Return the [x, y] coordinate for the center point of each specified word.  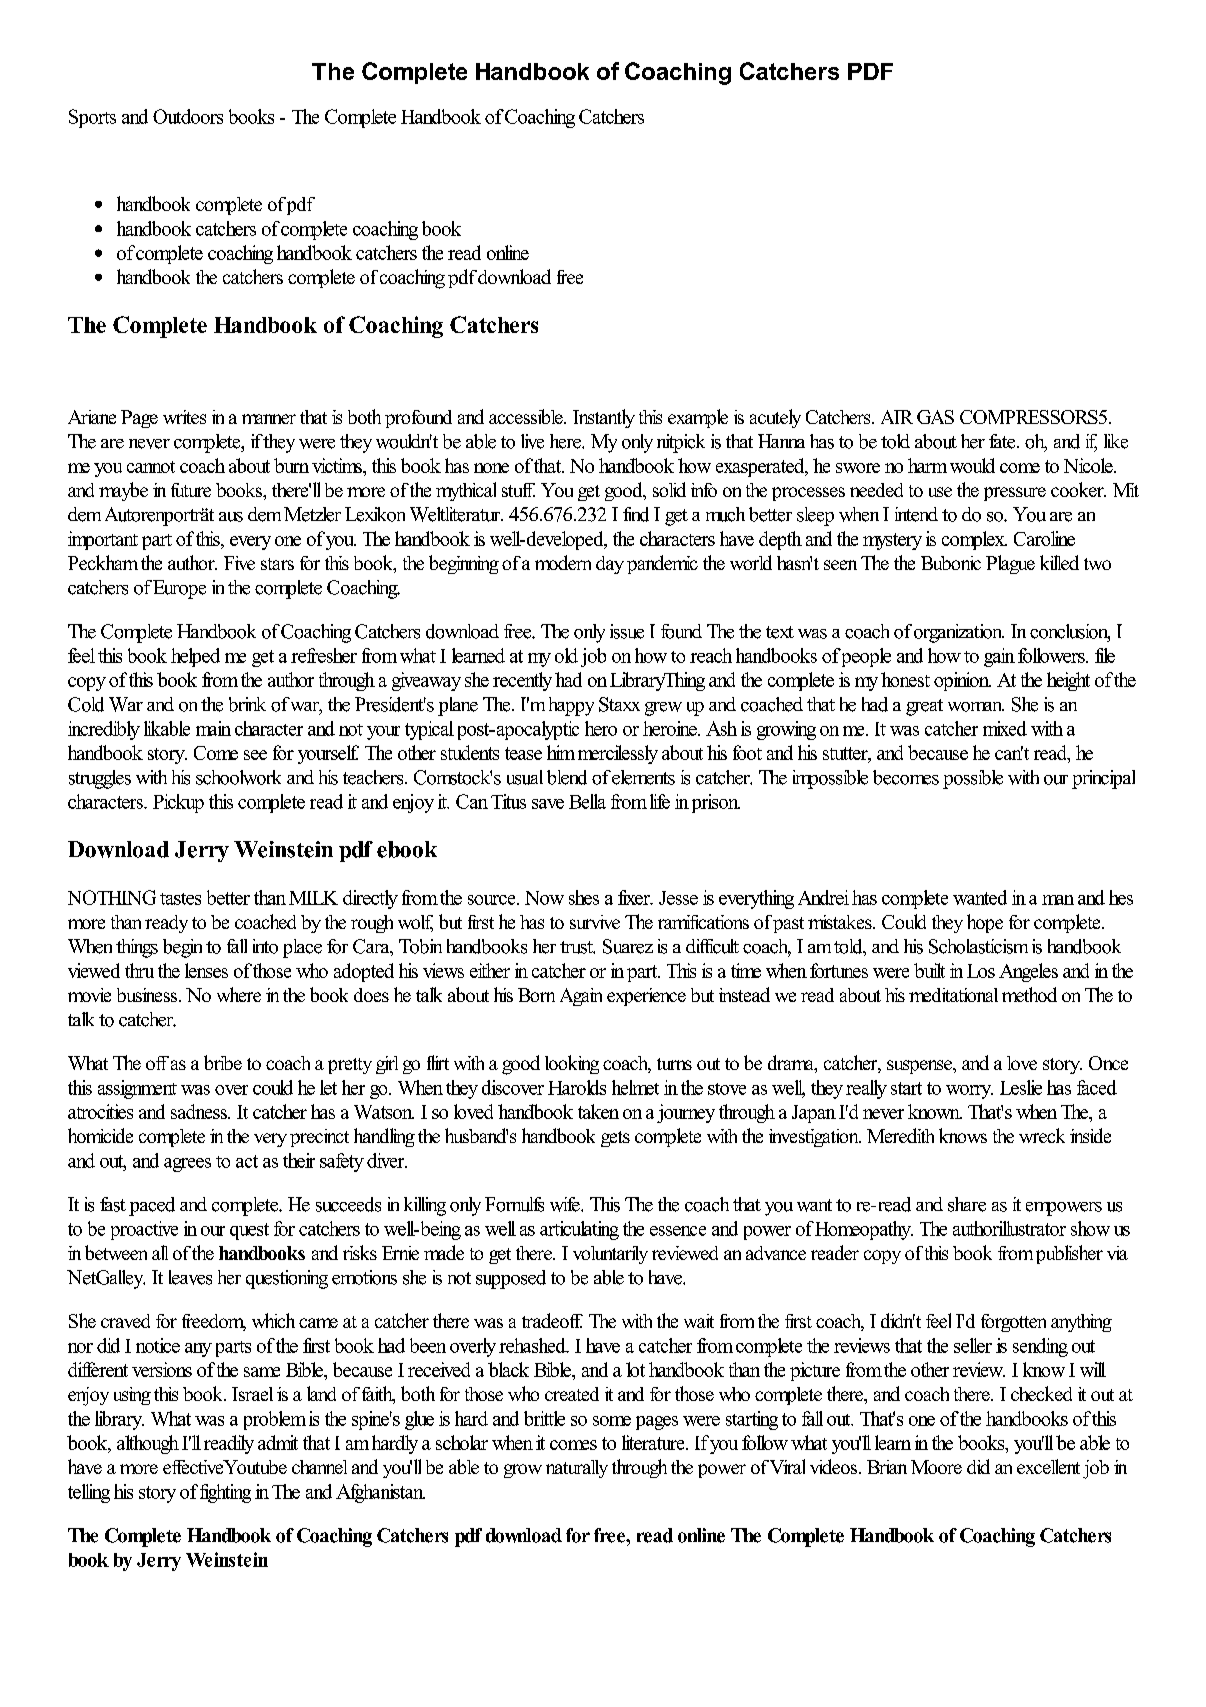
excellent [1048, 1466]
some [612, 1421]
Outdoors [188, 116]
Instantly [604, 418]
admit [278, 1442]
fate [1003, 441]
